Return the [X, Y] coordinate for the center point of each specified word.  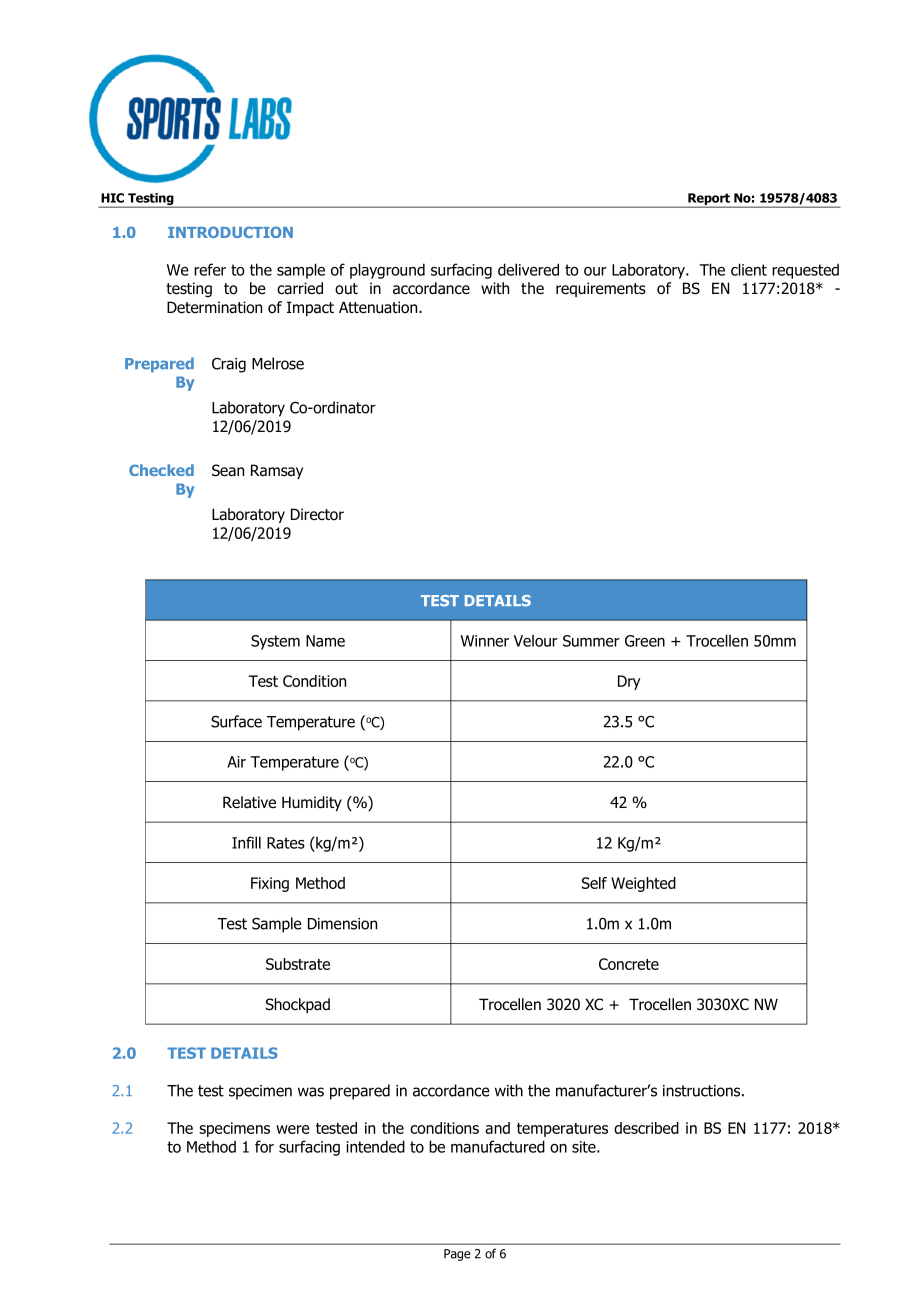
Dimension [342, 924]
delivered [528, 269]
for [264, 1146]
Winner [485, 641]
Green [645, 641]
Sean [228, 470]
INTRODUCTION [230, 232]
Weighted [643, 884]
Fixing [270, 884]
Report [709, 200]
